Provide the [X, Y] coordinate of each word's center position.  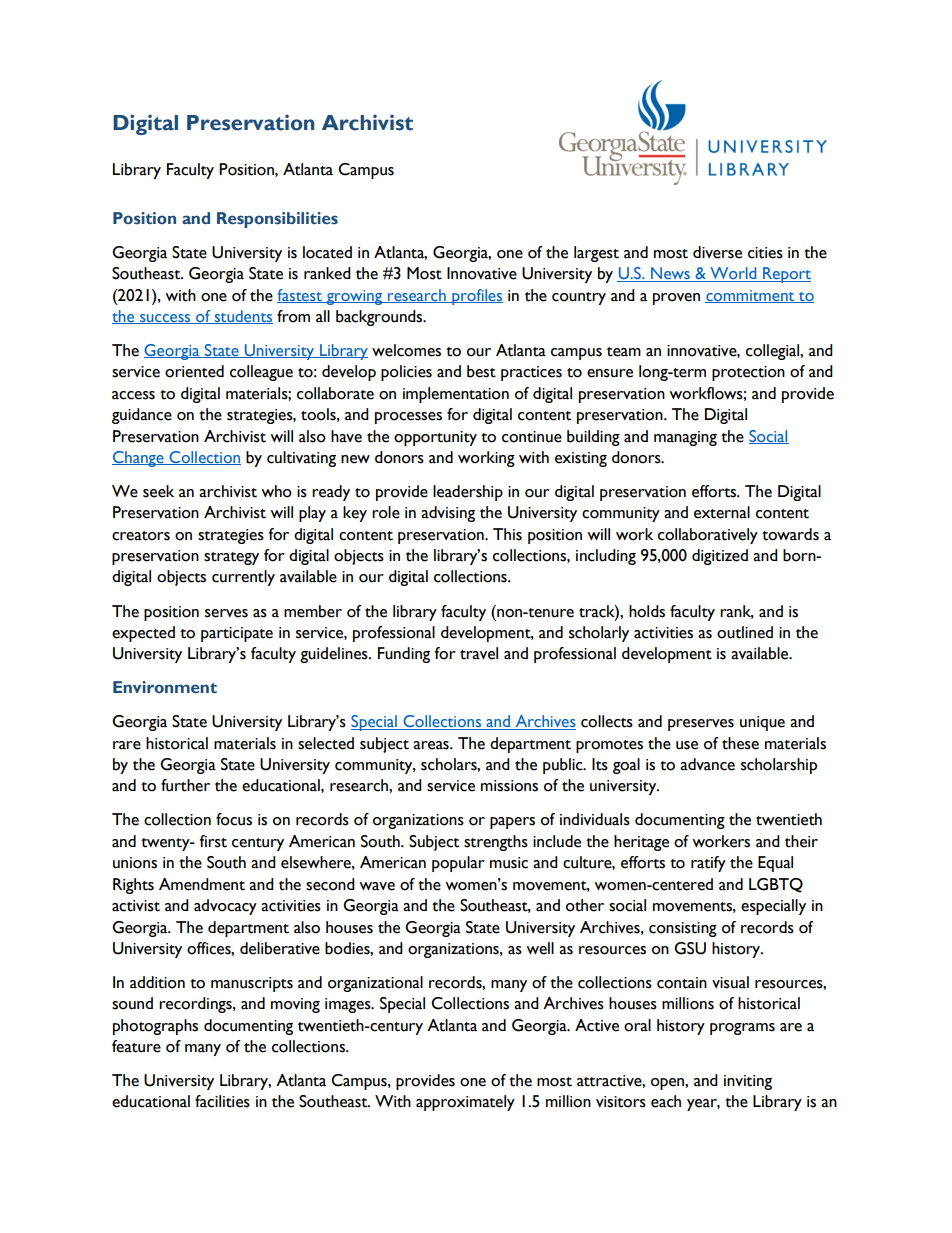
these [740, 743]
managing [685, 438]
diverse [717, 252]
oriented [194, 371]
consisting [683, 929]
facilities [222, 1101]
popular [458, 864]
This [507, 534]
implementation [456, 395]
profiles [476, 297]
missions [509, 786]
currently [243, 578]
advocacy [225, 907]
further [185, 785]
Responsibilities [277, 220]
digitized [720, 557]
